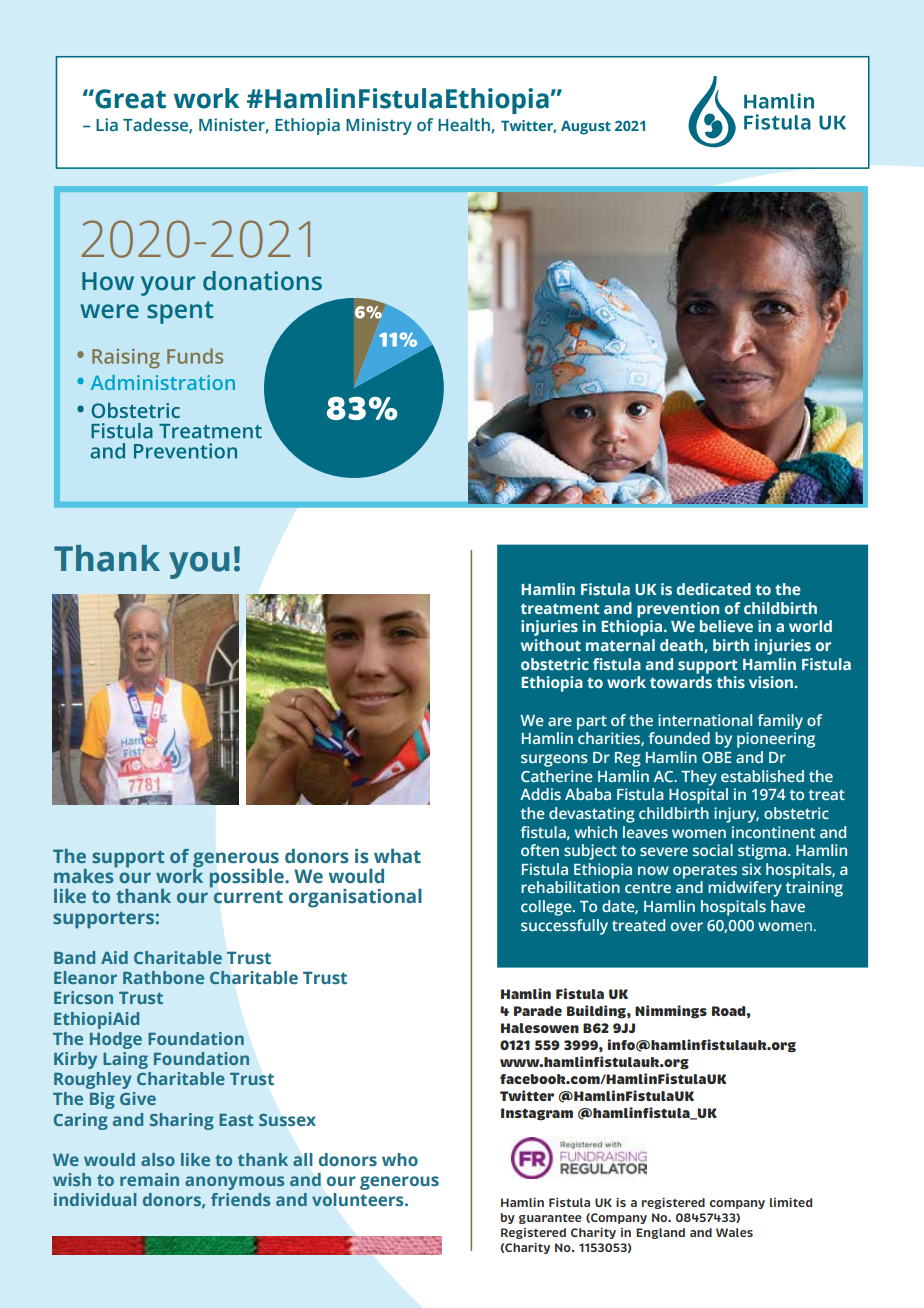 This document has height=1308, width=924. Describe the element at coordinates (731, 682) in the document. I see `this` at that location.
